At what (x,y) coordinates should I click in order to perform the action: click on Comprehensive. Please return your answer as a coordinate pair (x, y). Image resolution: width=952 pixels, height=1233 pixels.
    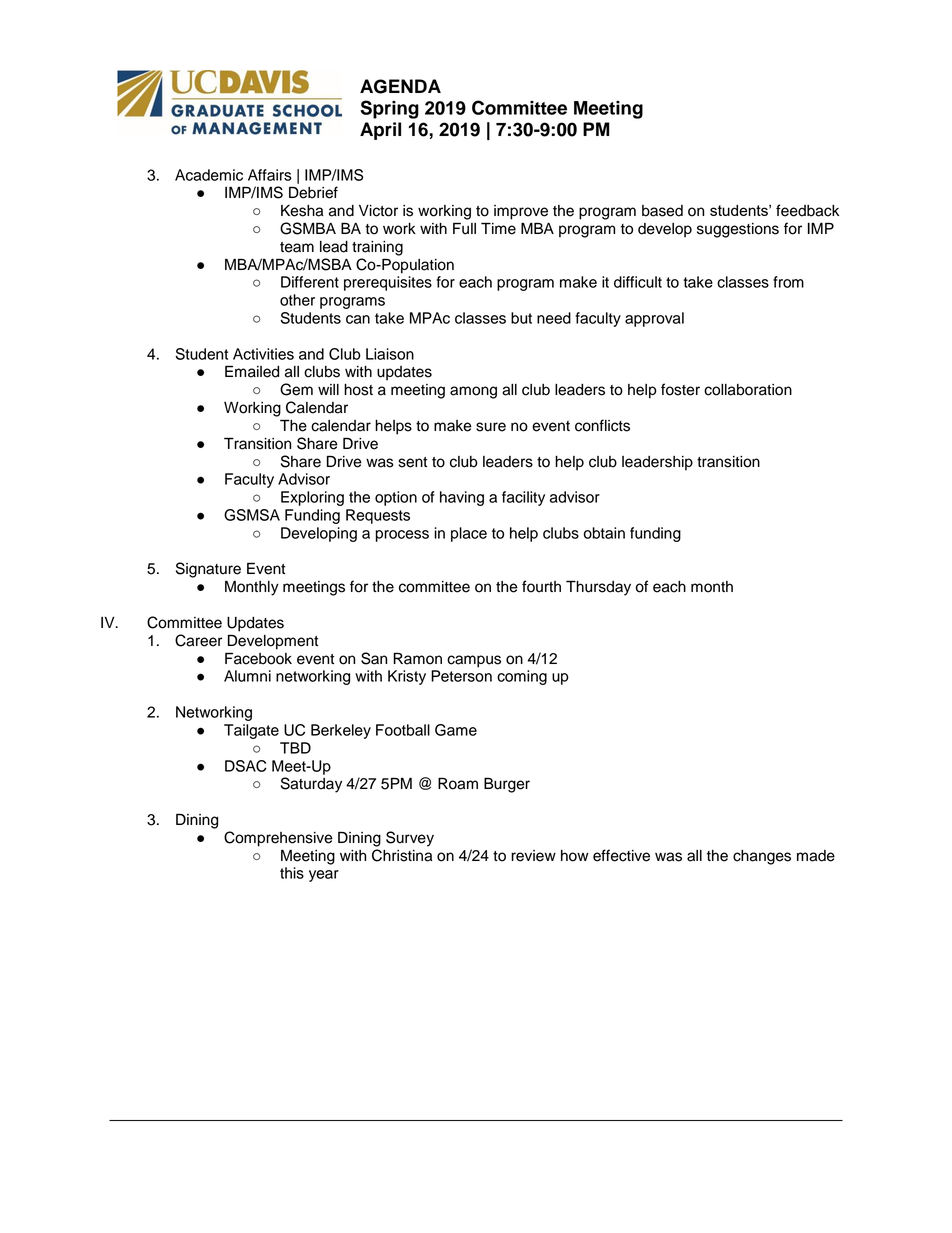
    Looking at the image, I should click on (278, 839).
